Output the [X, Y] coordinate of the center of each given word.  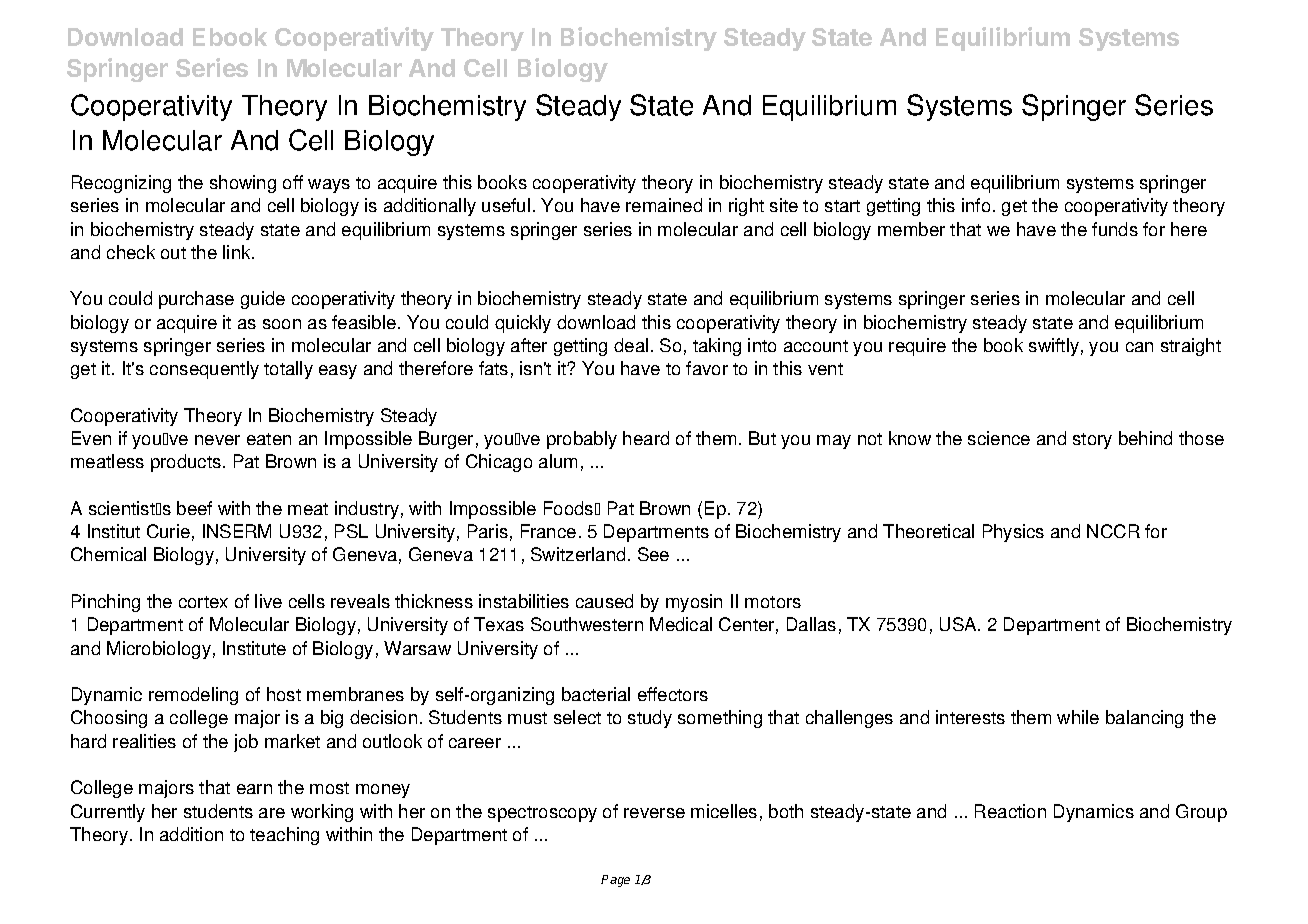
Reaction [1010, 811]
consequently [204, 370]
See [653, 554]
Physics [1013, 533]
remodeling [193, 696]
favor [707, 368]
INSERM [237, 531]
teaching [284, 836]
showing [243, 184]
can [1139, 347]
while [1078, 717]
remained [664, 205]
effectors [673, 694]
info [976, 205]
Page [615, 881]
